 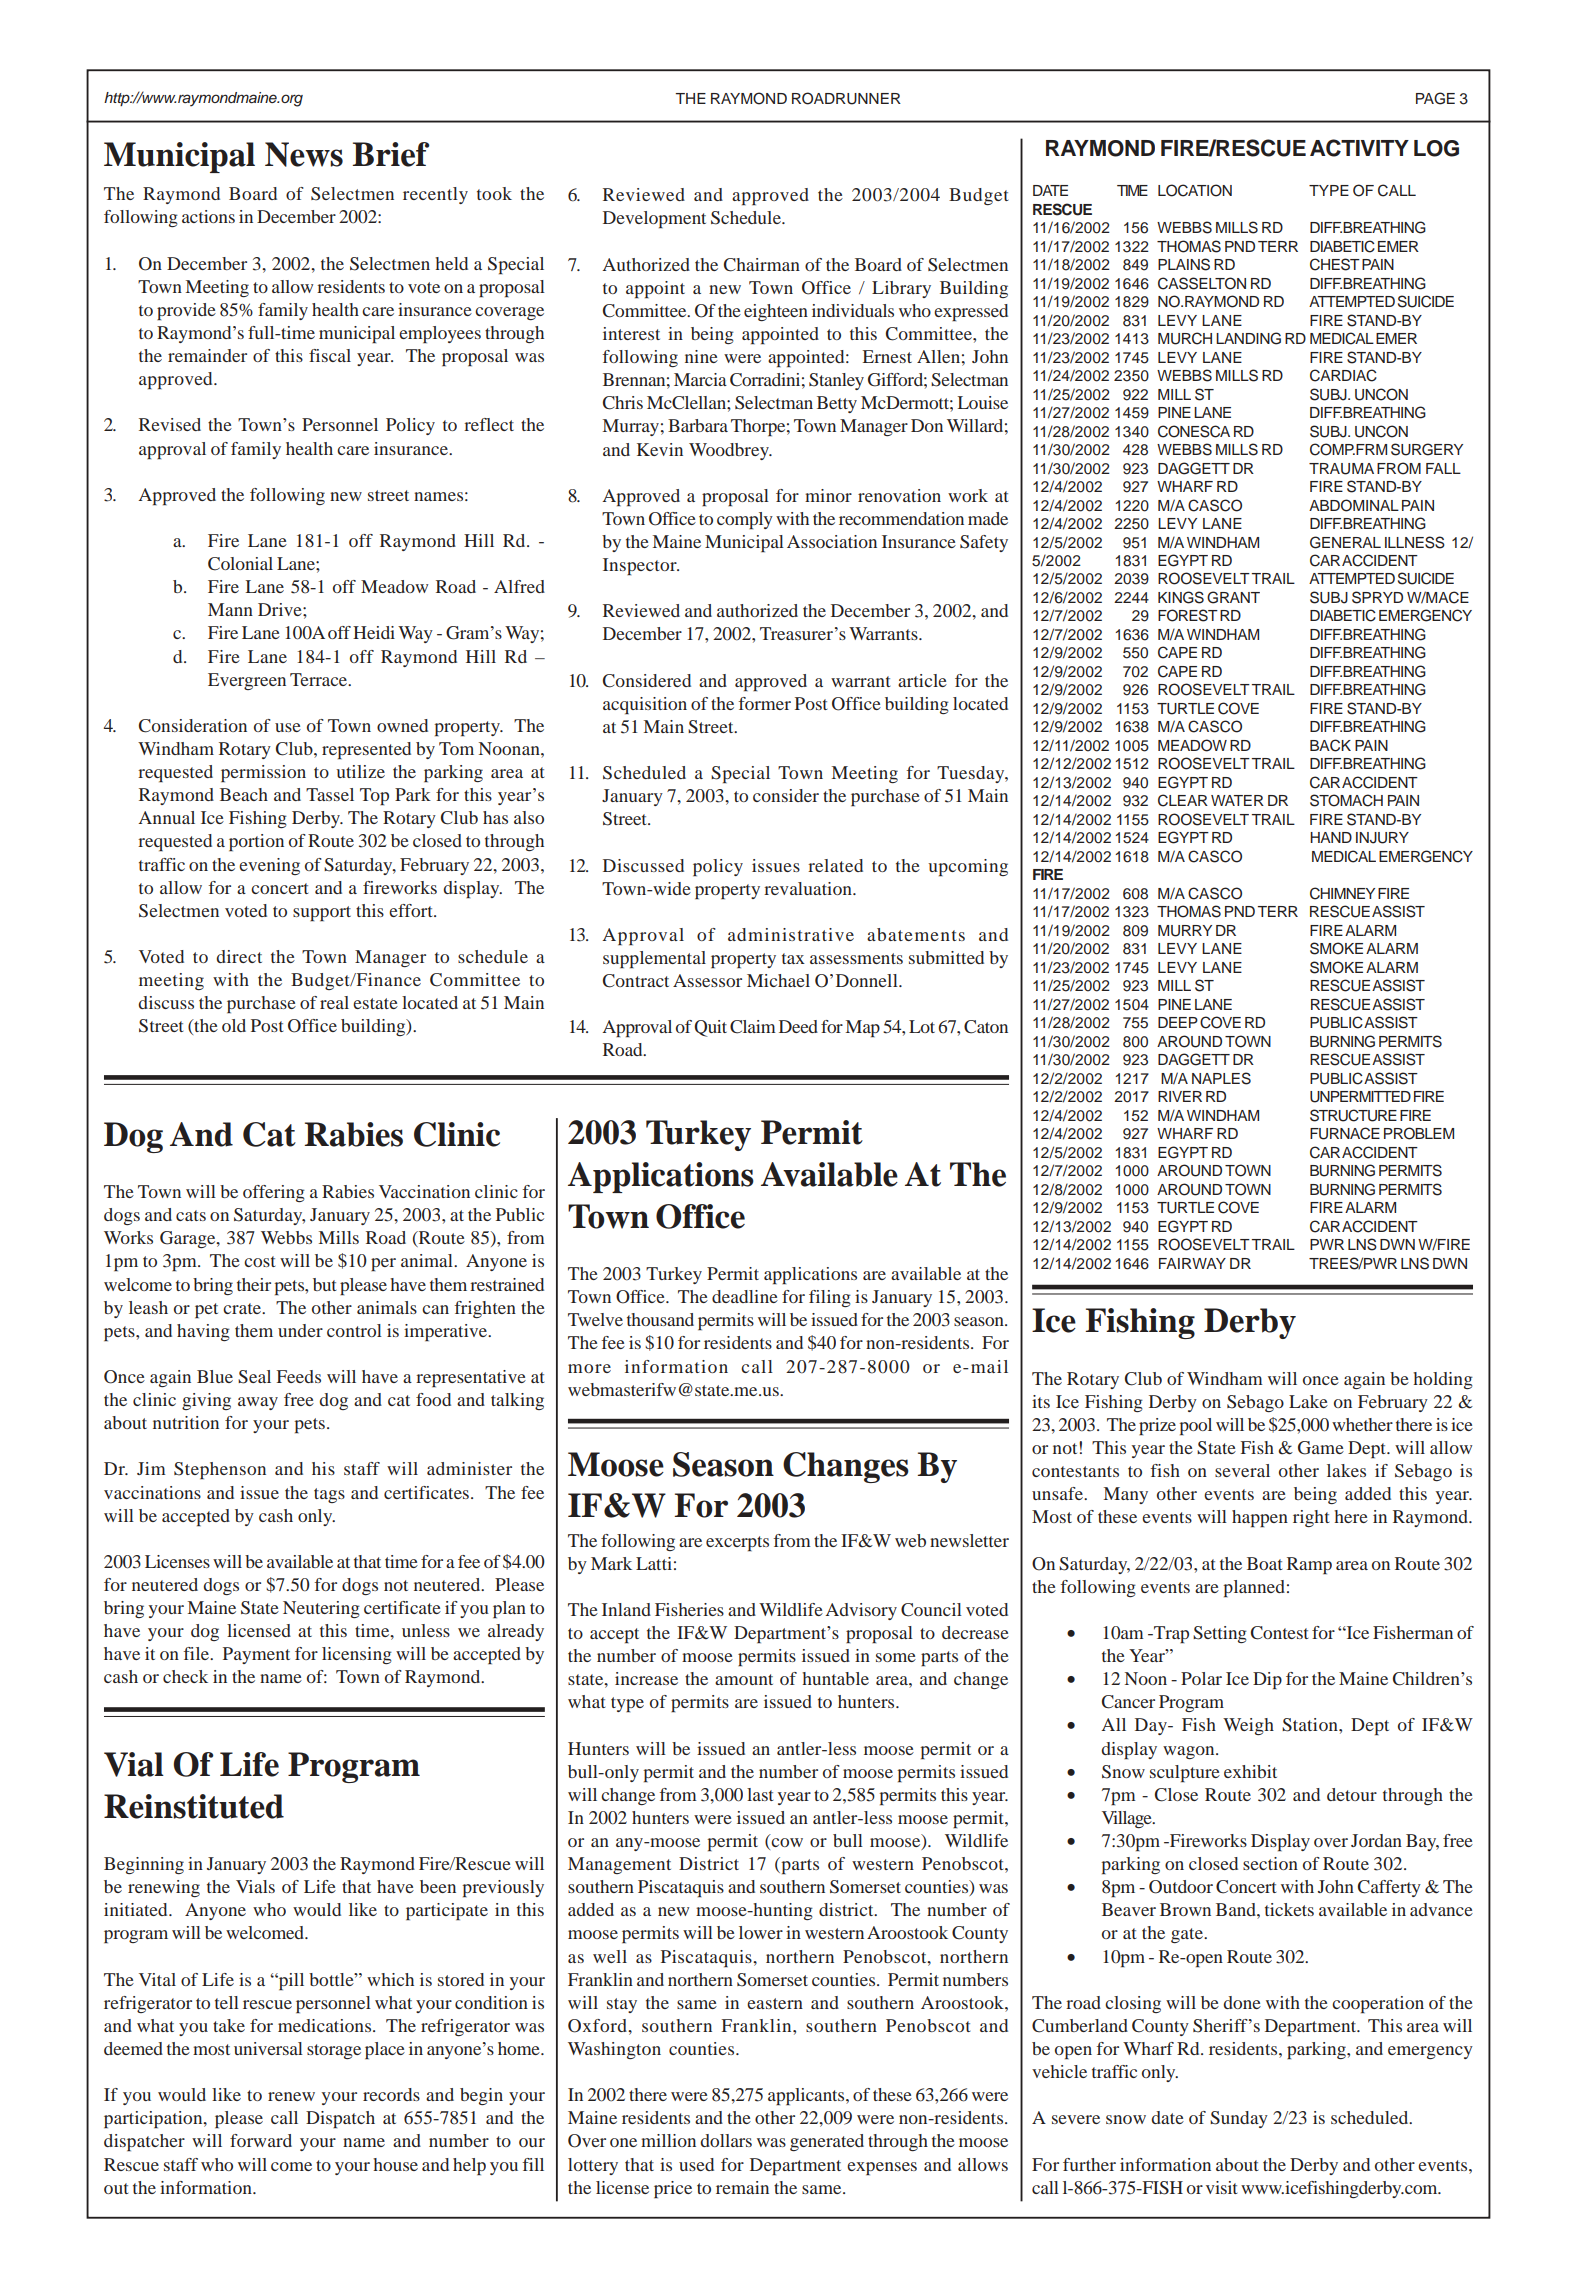 What do you see at coordinates (835, 865) in the document?
I see `related` at bounding box center [835, 865].
